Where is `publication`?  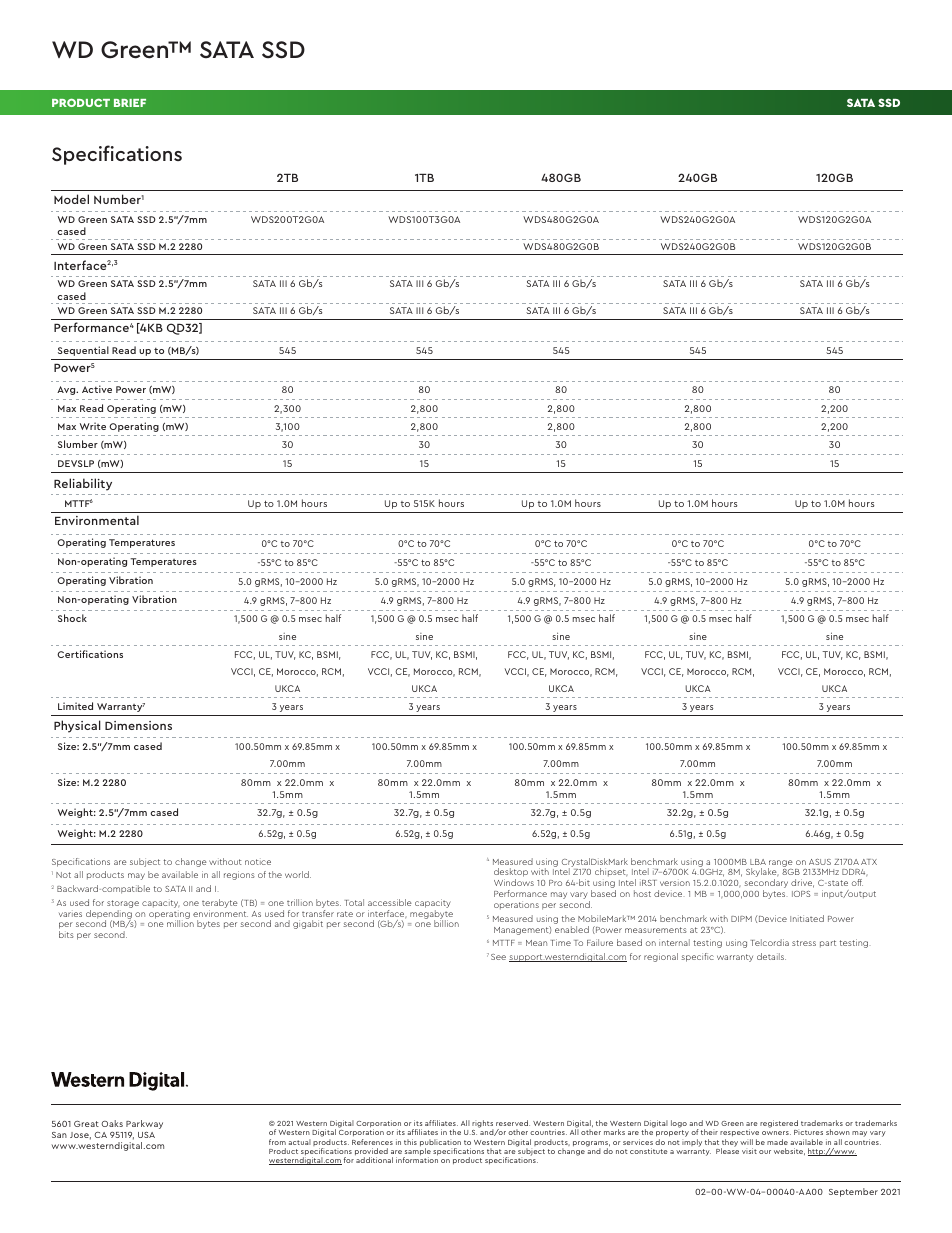
publication is located at coordinates (440, 1144).
